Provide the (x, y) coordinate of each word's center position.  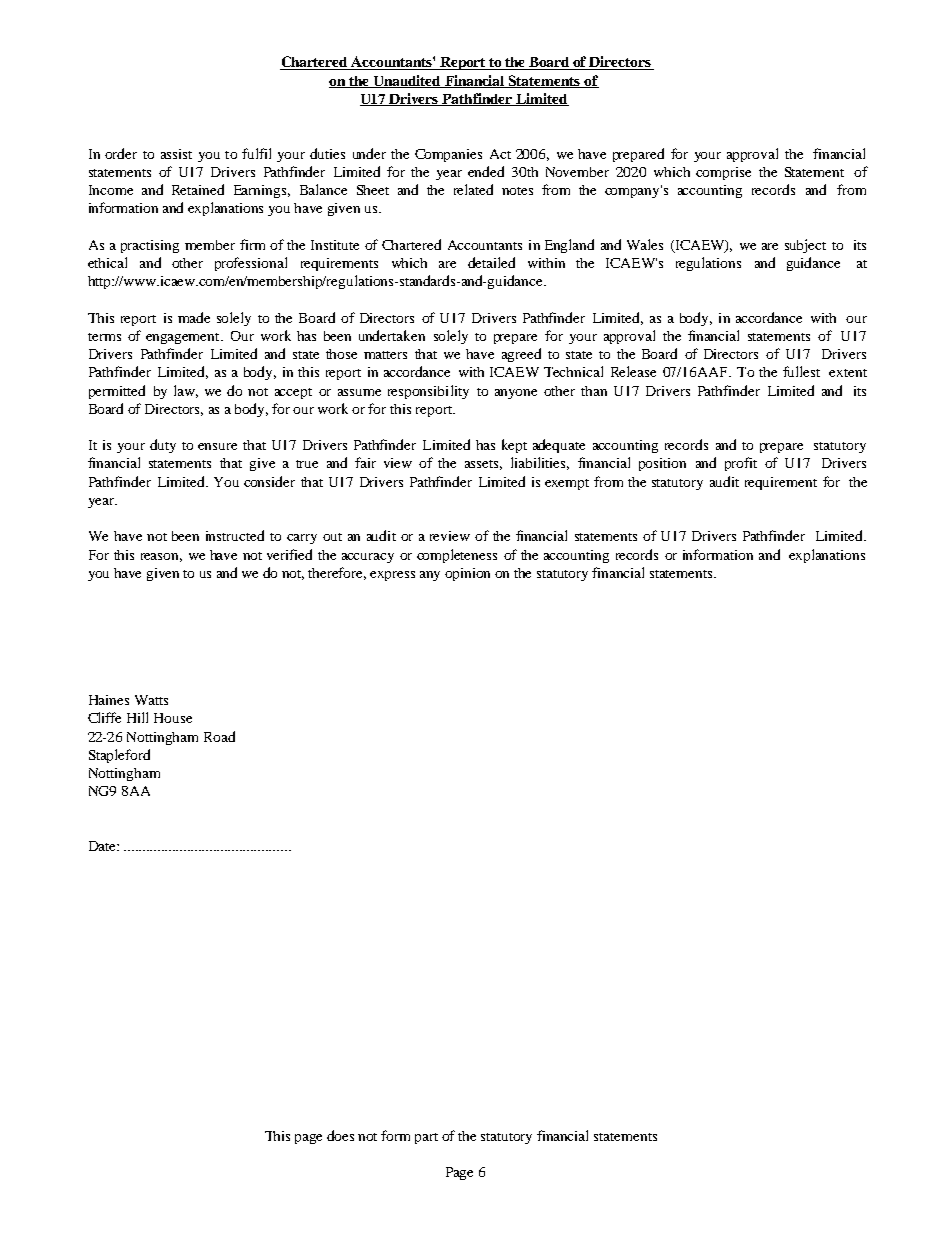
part (426, 1138)
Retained (198, 189)
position (662, 464)
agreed (521, 355)
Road (219, 736)
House (173, 718)
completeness (457, 556)
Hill (137, 717)
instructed (235, 535)
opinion (467, 574)
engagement (184, 338)
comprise (723, 173)
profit (741, 464)
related (473, 189)
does (340, 1135)
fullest (801, 371)
